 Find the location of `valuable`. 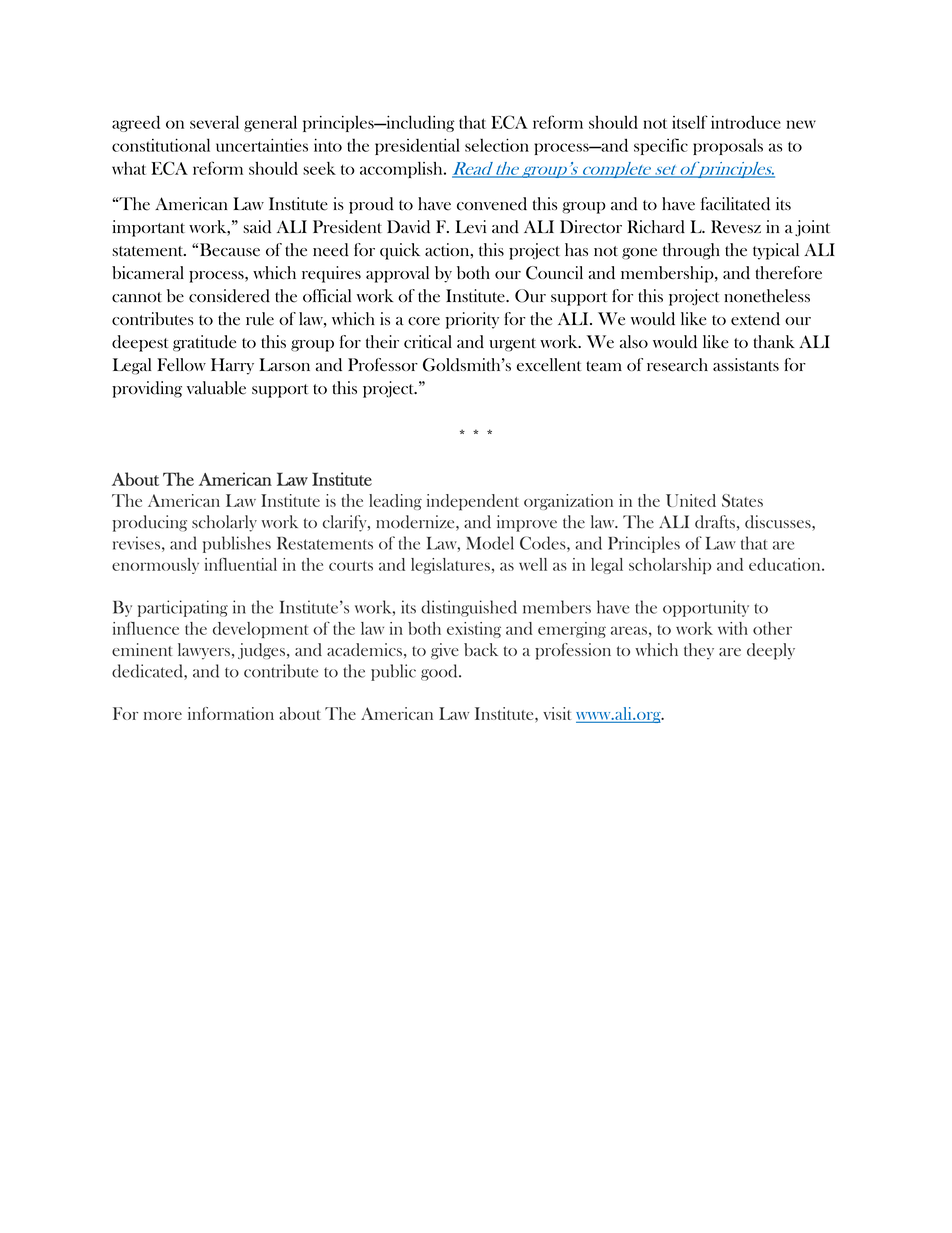

valuable is located at coordinates (216, 388).
